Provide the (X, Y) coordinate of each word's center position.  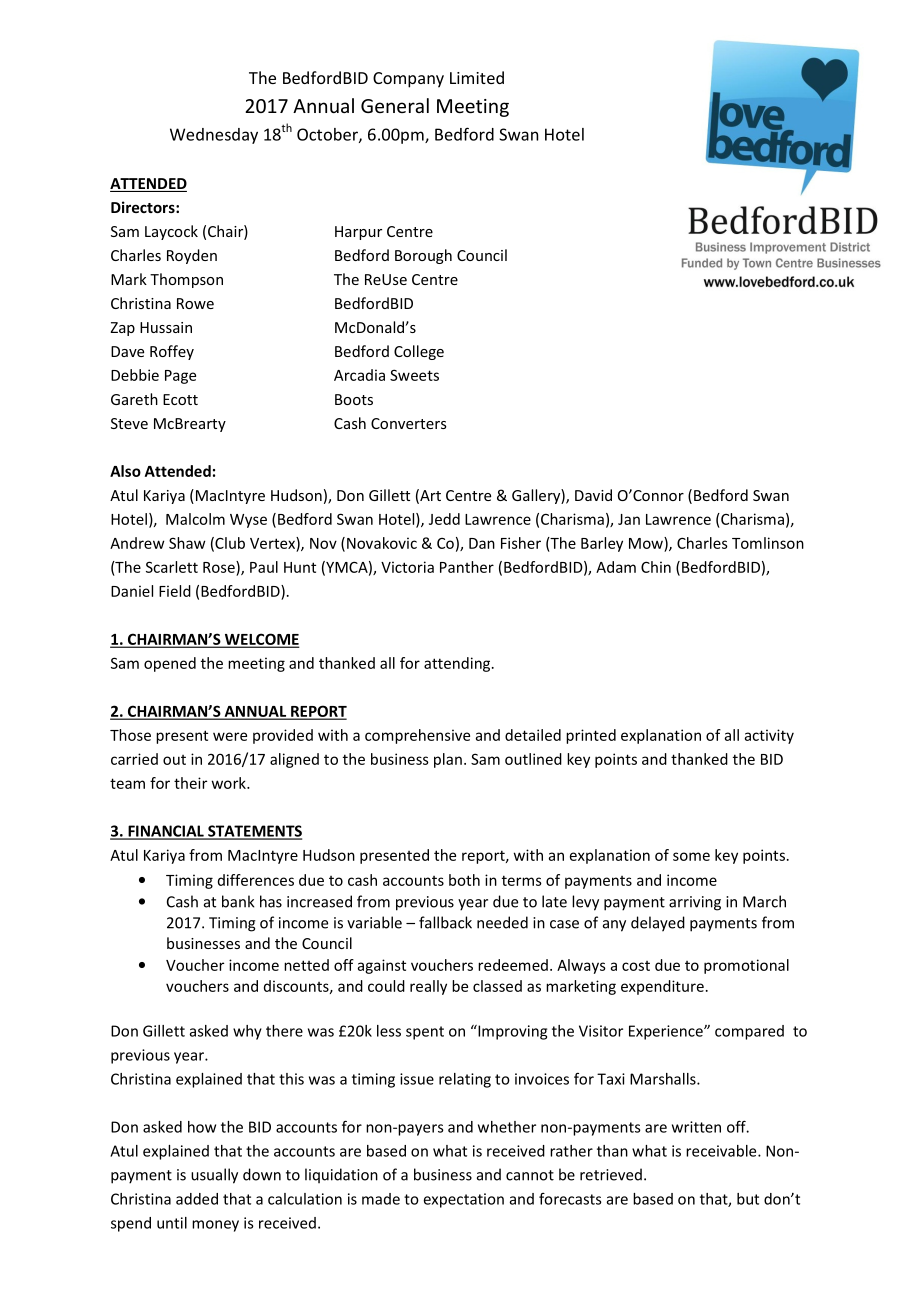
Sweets (414, 375)
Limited (477, 77)
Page (180, 377)
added (197, 1199)
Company (408, 80)
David (593, 495)
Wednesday (214, 136)
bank (238, 901)
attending (458, 664)
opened (170, 664)
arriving (695, 903)
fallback (445, 922)
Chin (656, 567)
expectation (464, 1200)
